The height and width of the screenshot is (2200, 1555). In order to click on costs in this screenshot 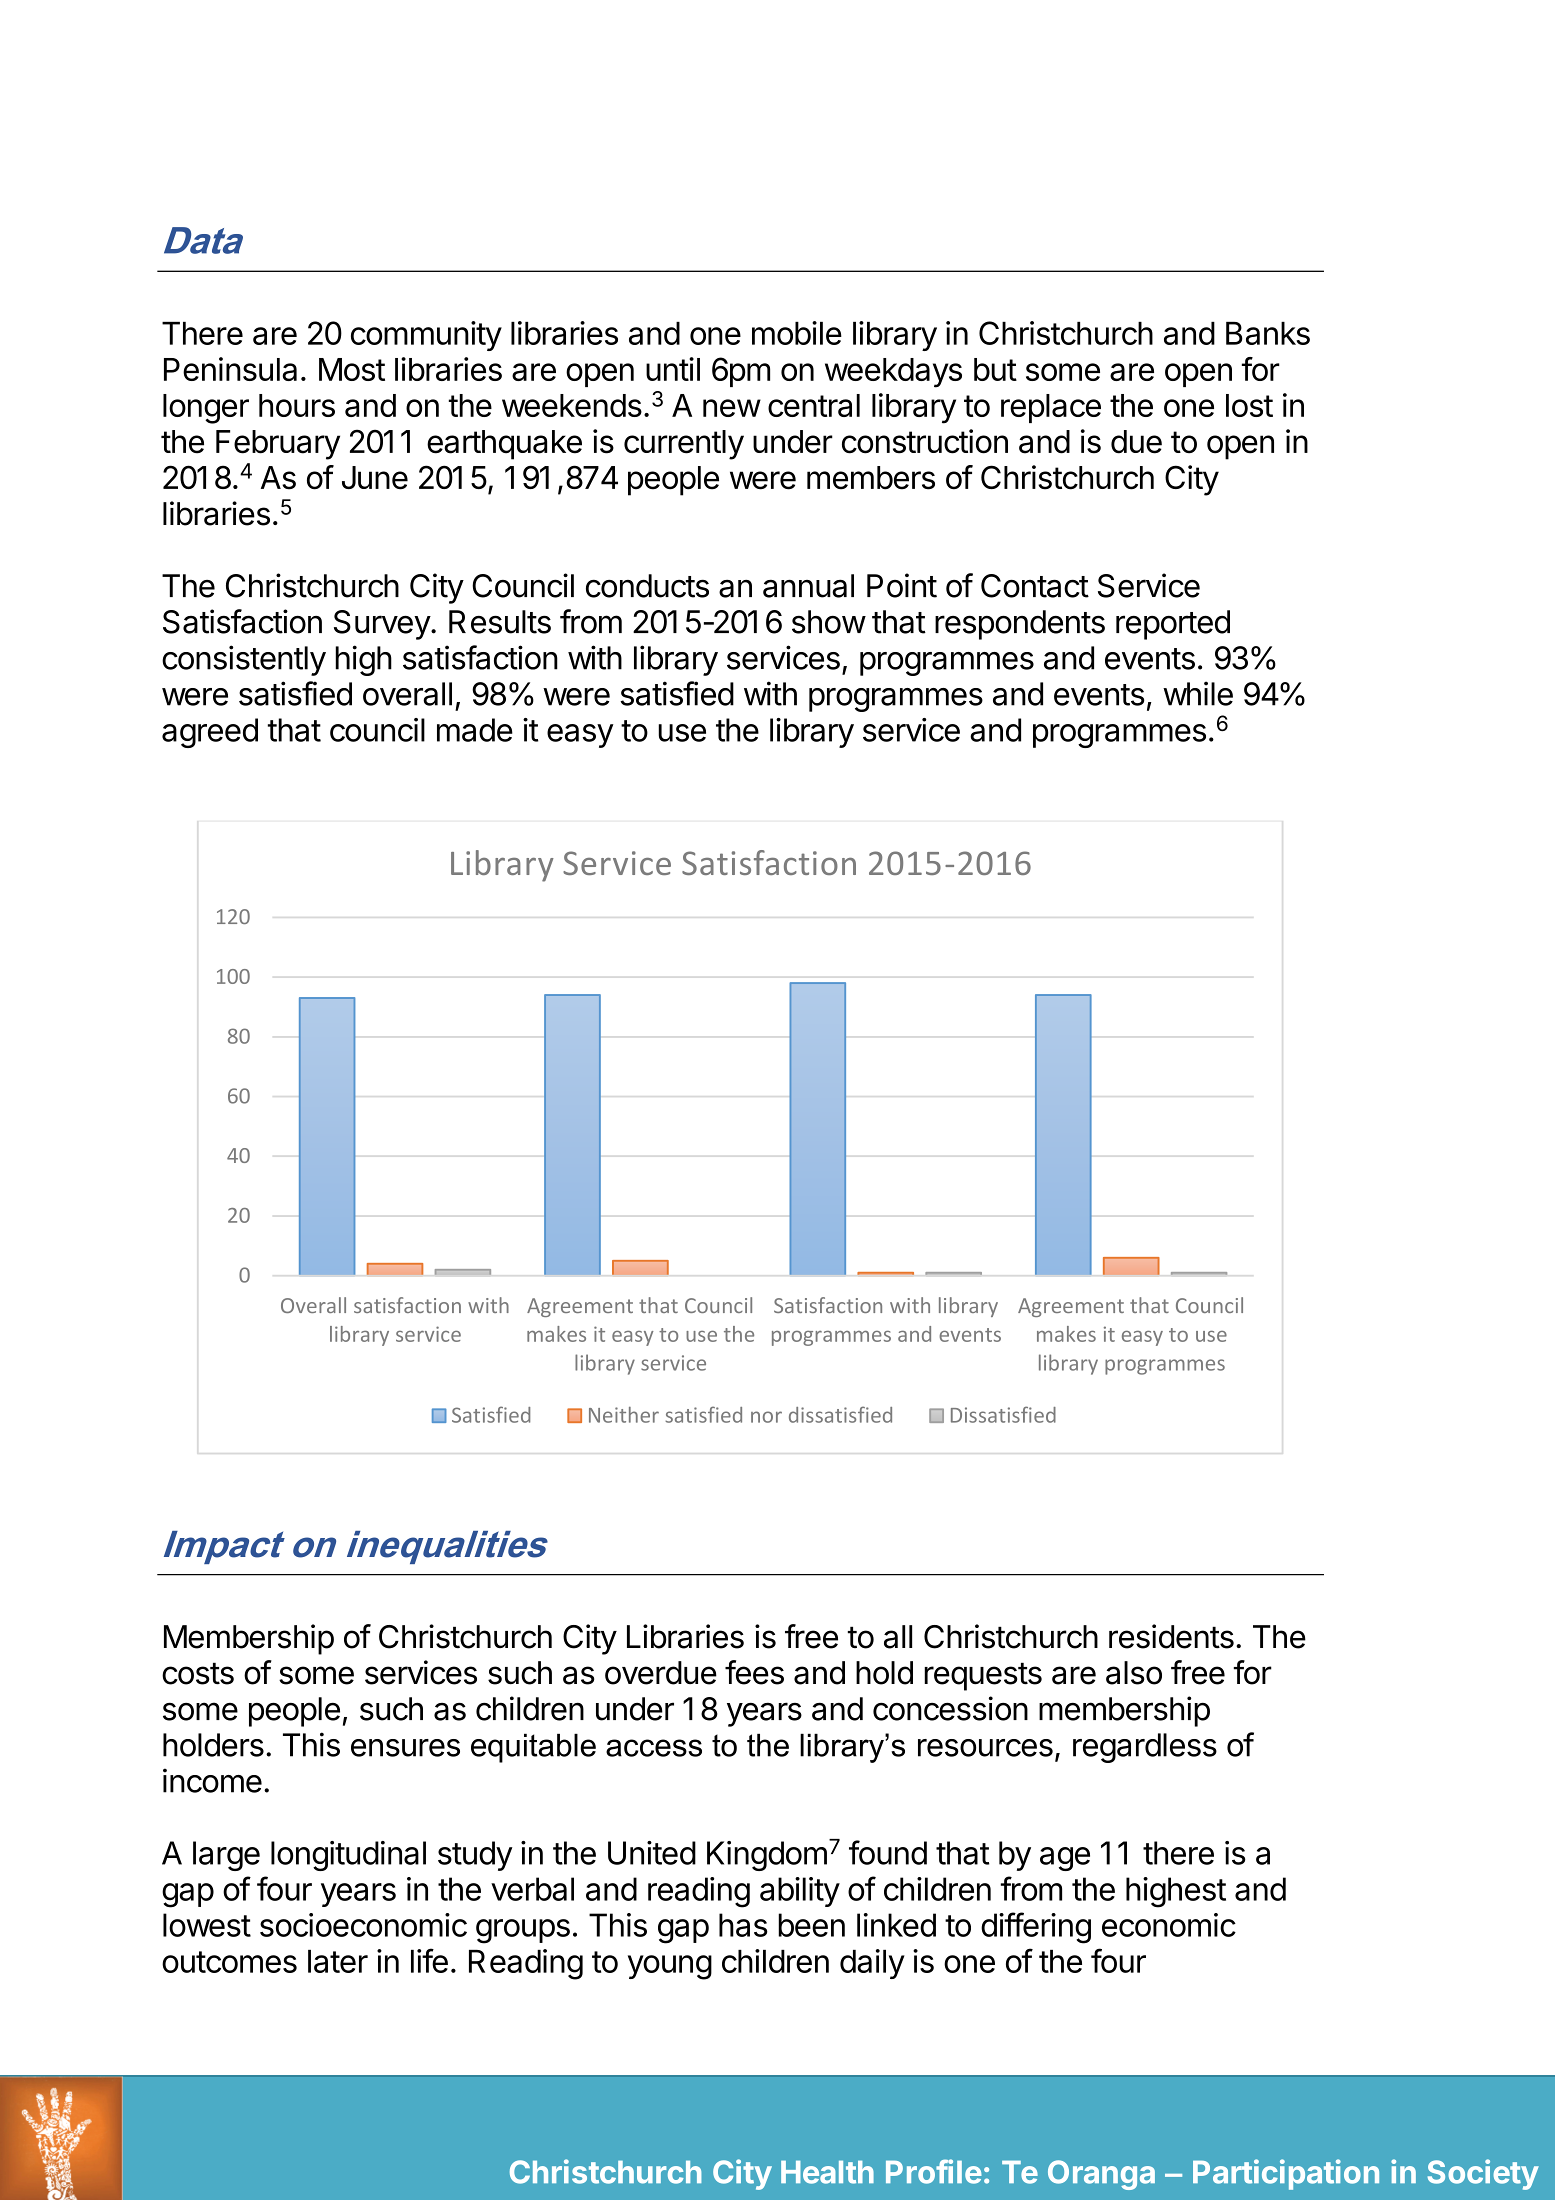, I will do `click(198, 1673)`.
